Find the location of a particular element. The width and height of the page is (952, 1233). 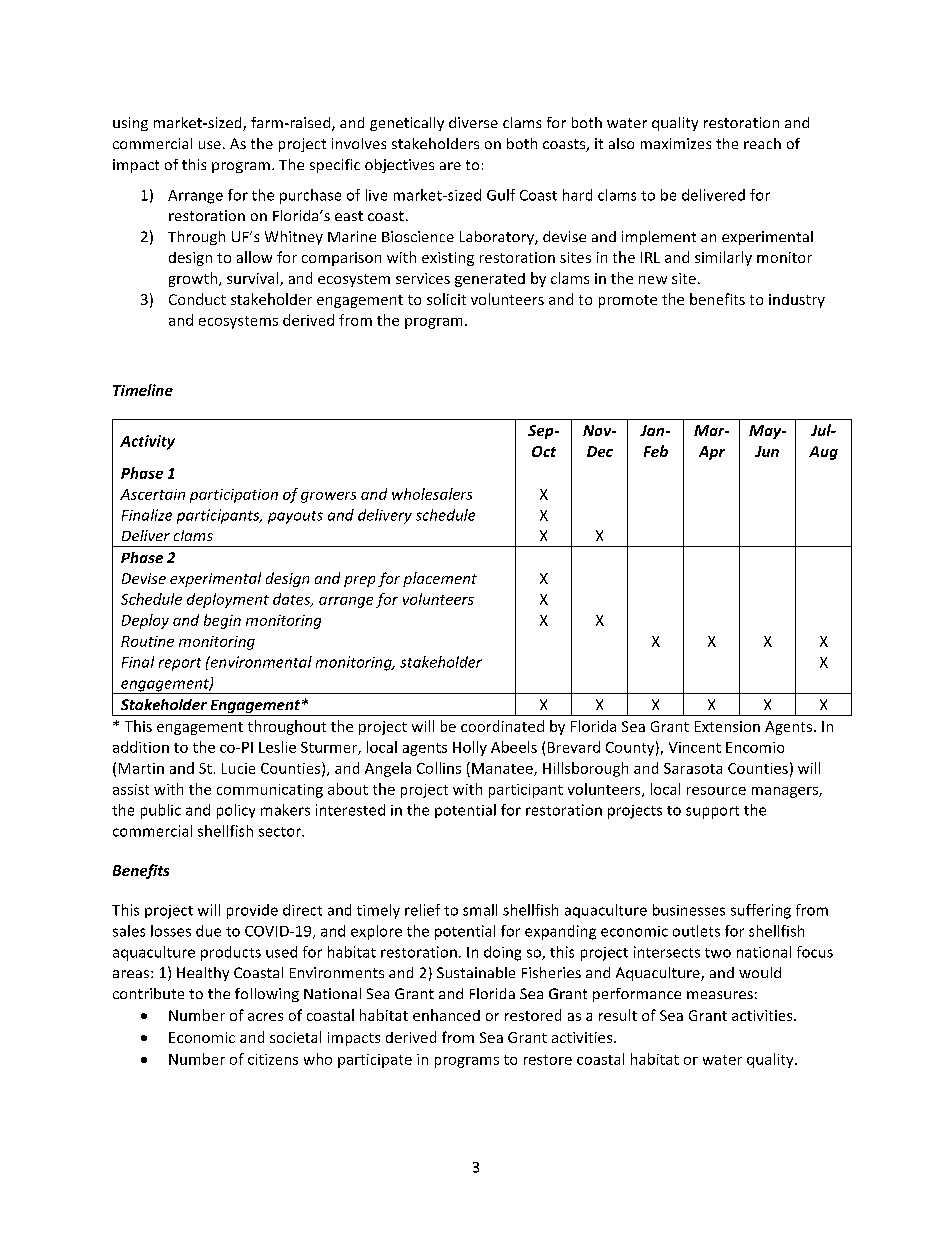

placement is located at coordinates (440, 579).
